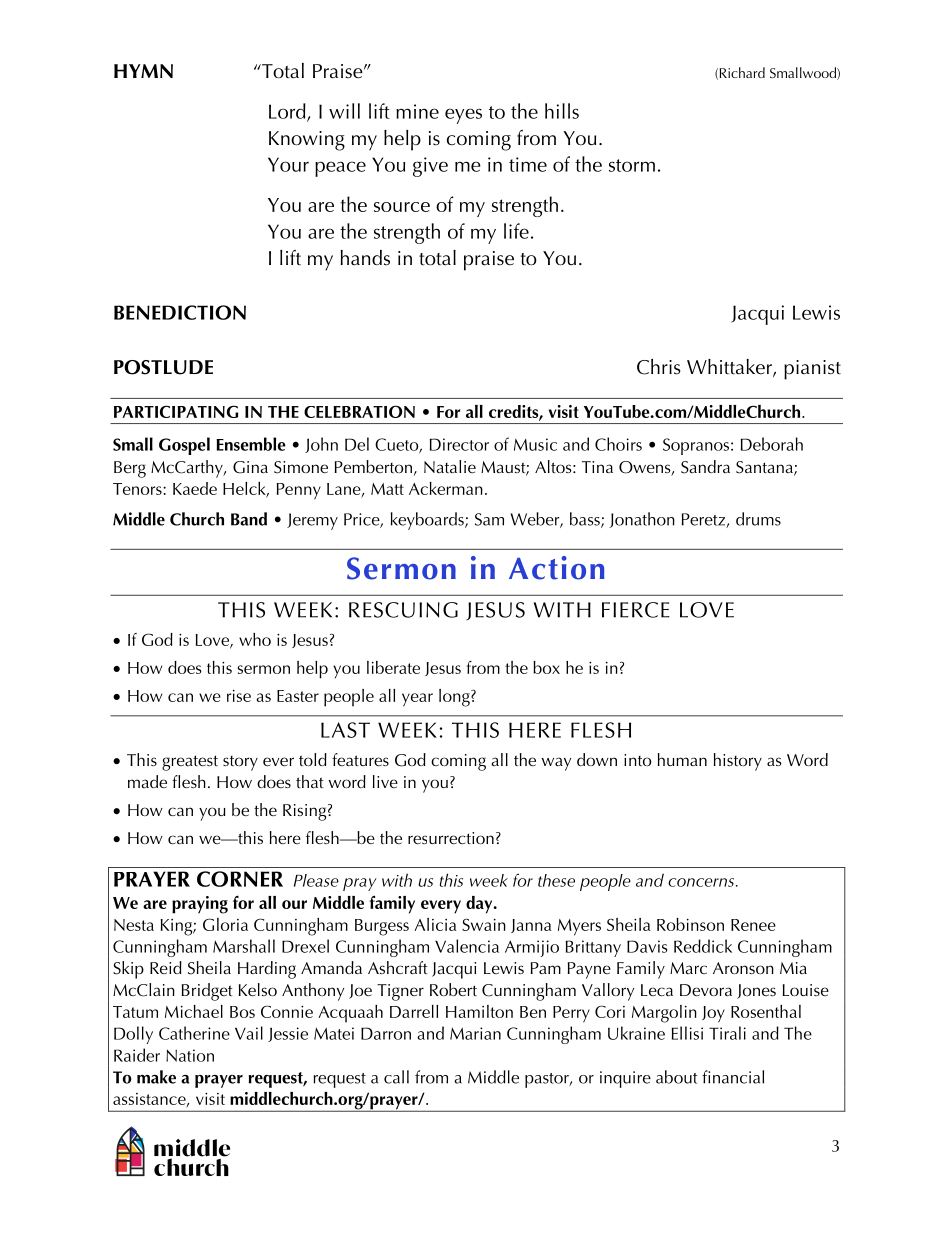  What do you see at coordinates (489, 519) in the screenshot?
I see `Sam` at bounding box center [489, 519].
